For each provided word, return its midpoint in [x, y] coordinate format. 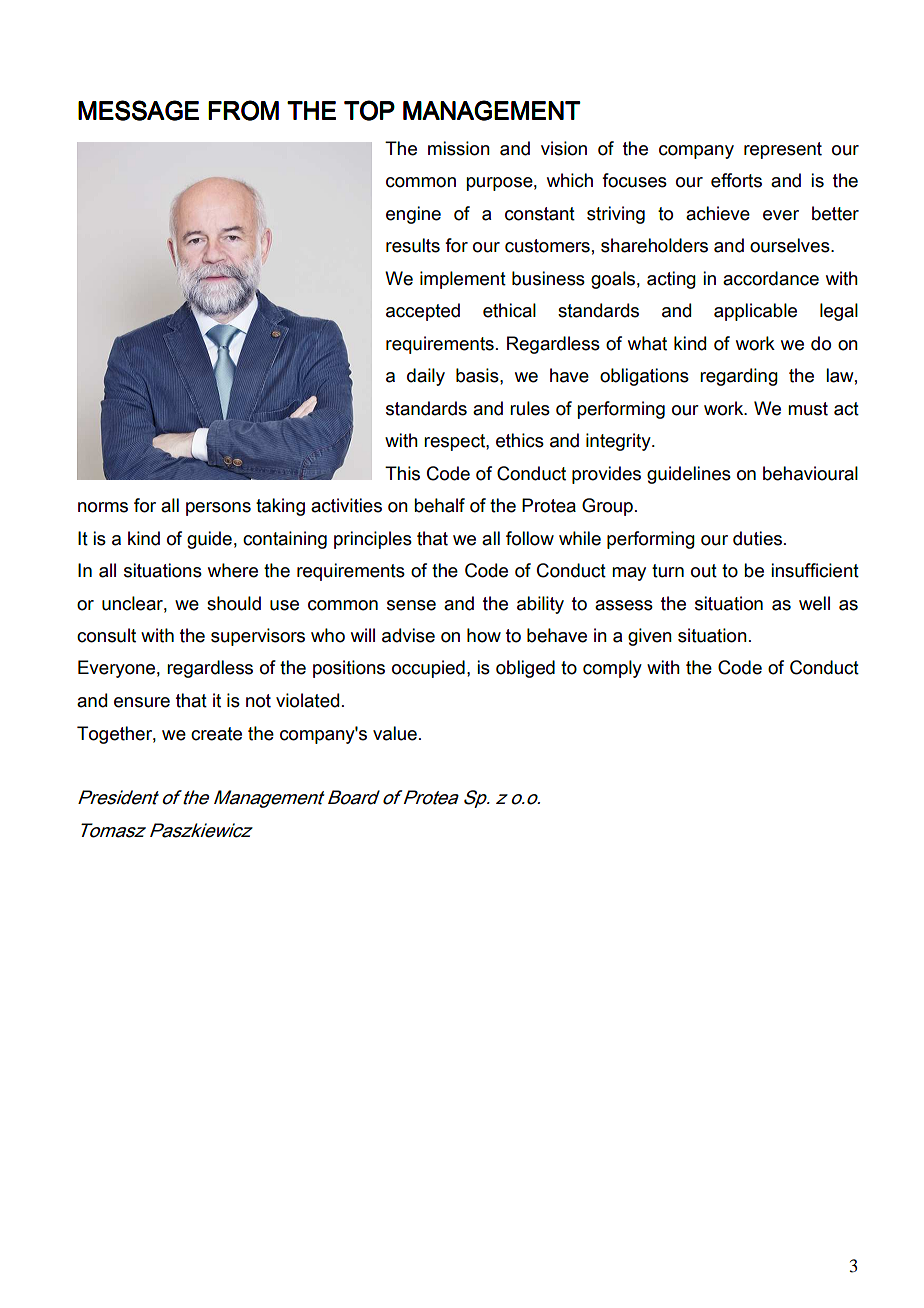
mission [459, 148]
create [216, 734]
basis [478, 375]
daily [426, 377]
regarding [739, 377]
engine [413, 215]
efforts [736, 180]
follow [530, 538]
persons [218, 509]
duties [759, 538]
